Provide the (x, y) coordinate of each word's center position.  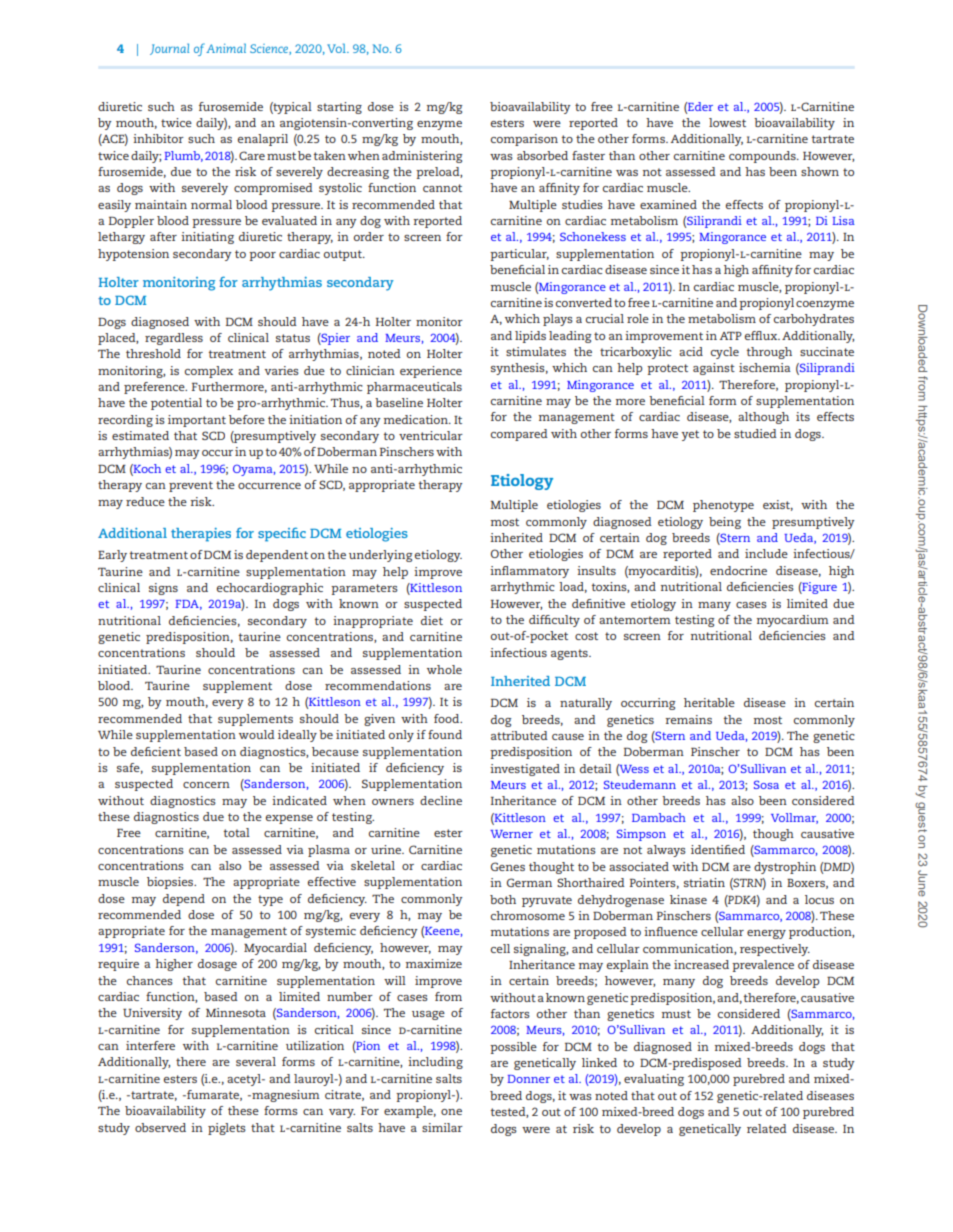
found (445, 734)
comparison (524, 140)
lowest (727, 122)
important (197, 421)
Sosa (766, 784)
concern (206, 785)
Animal (226, 48)
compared (519, 435)
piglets (227, 1129)
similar (442, 1127)
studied (755, 433)
